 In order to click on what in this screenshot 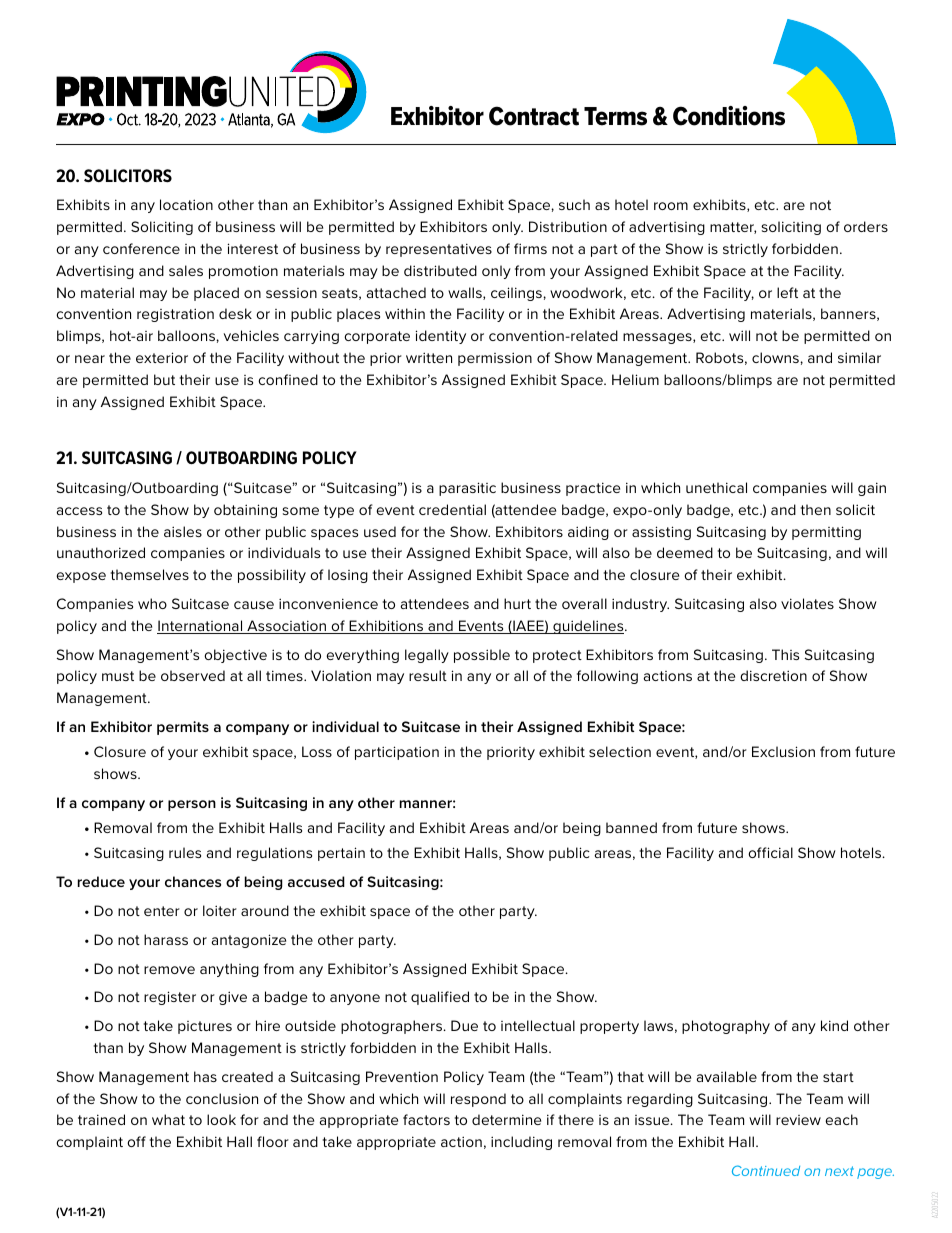, I will do `click(168, 1119)`.
